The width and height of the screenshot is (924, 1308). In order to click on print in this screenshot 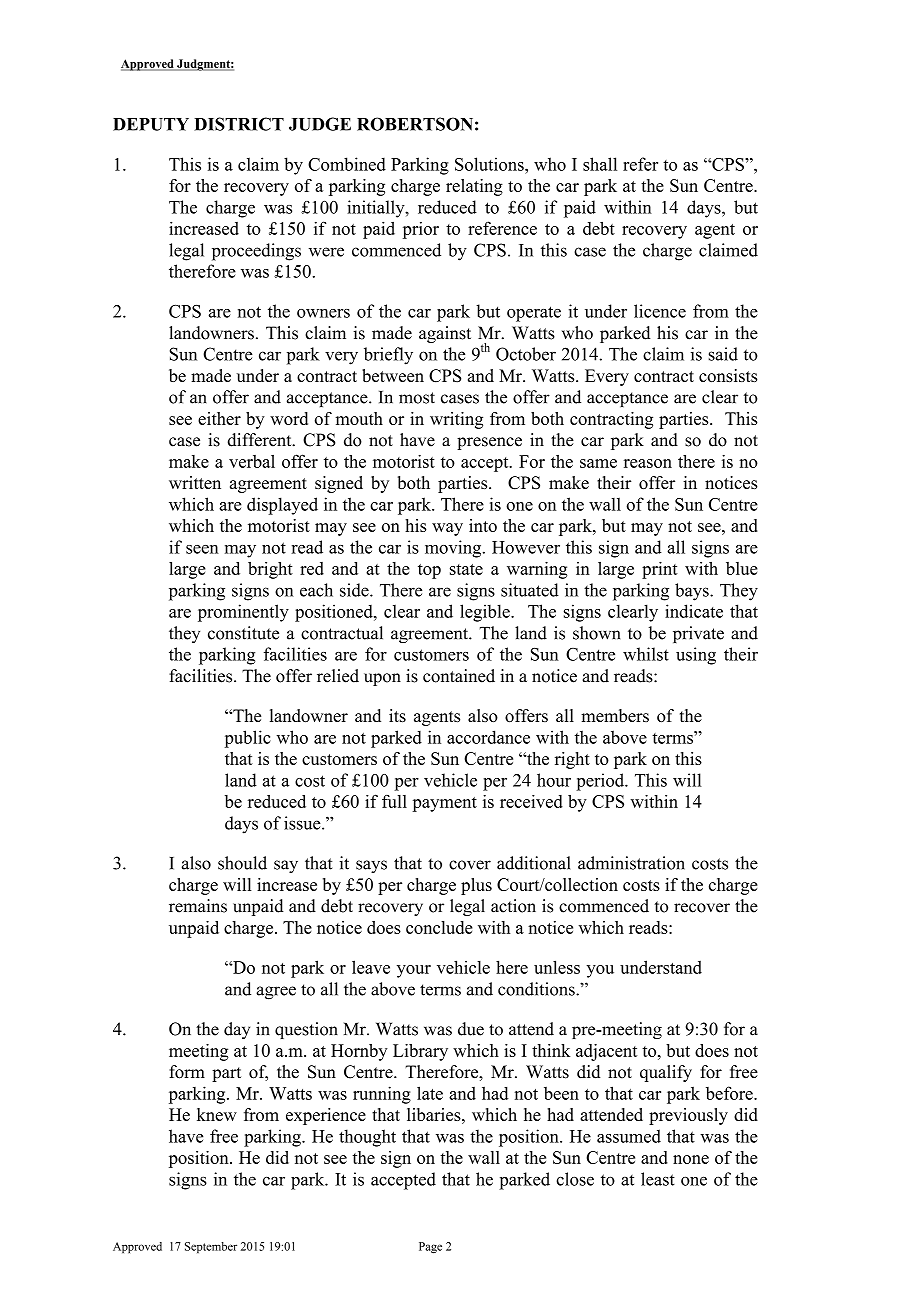, I will do `click(660, 570)`.
